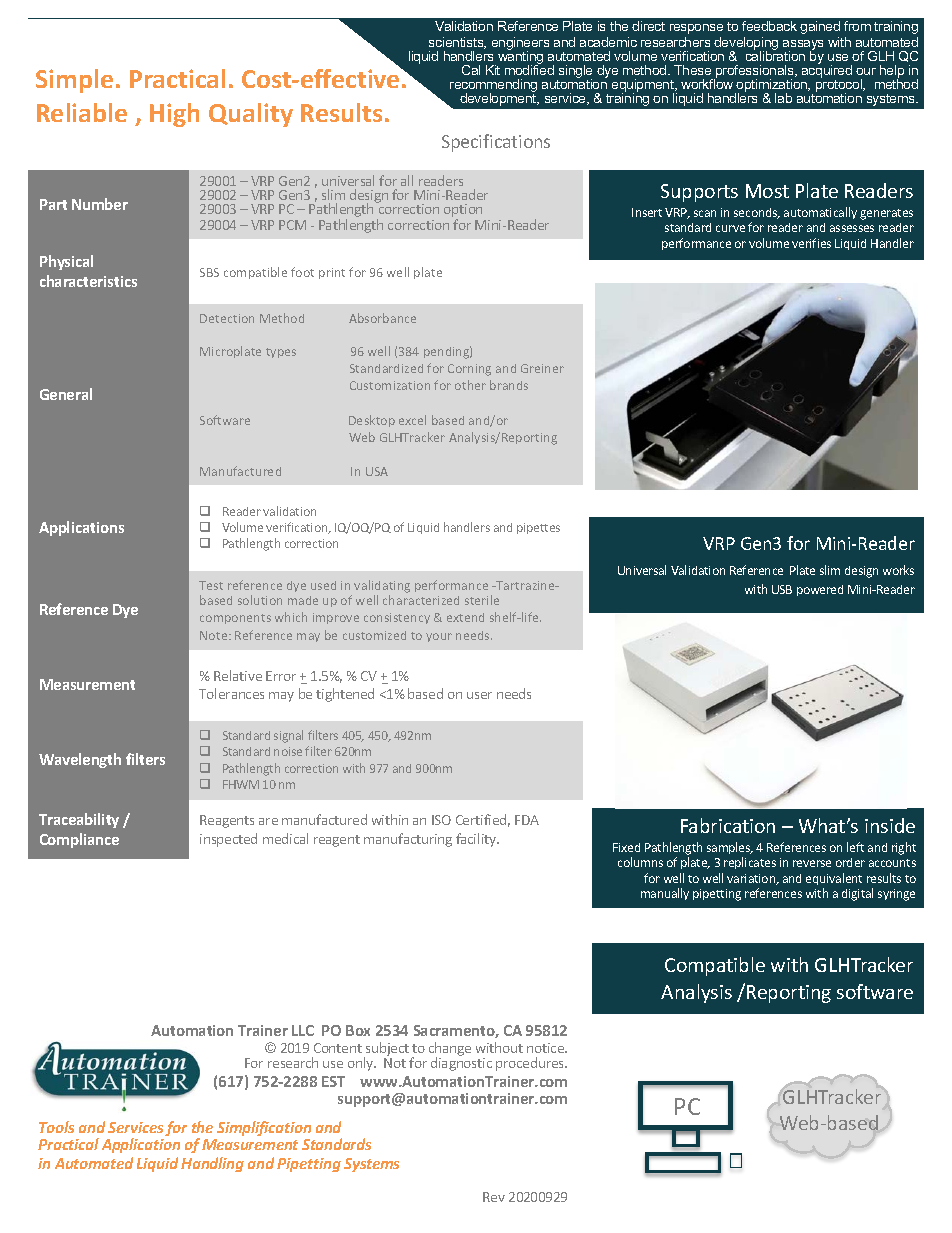 This document has width=952, height=1233. What do you see at coordinates (211, 585) in the document?
I see `Test` at bounding box center [211, 585].
